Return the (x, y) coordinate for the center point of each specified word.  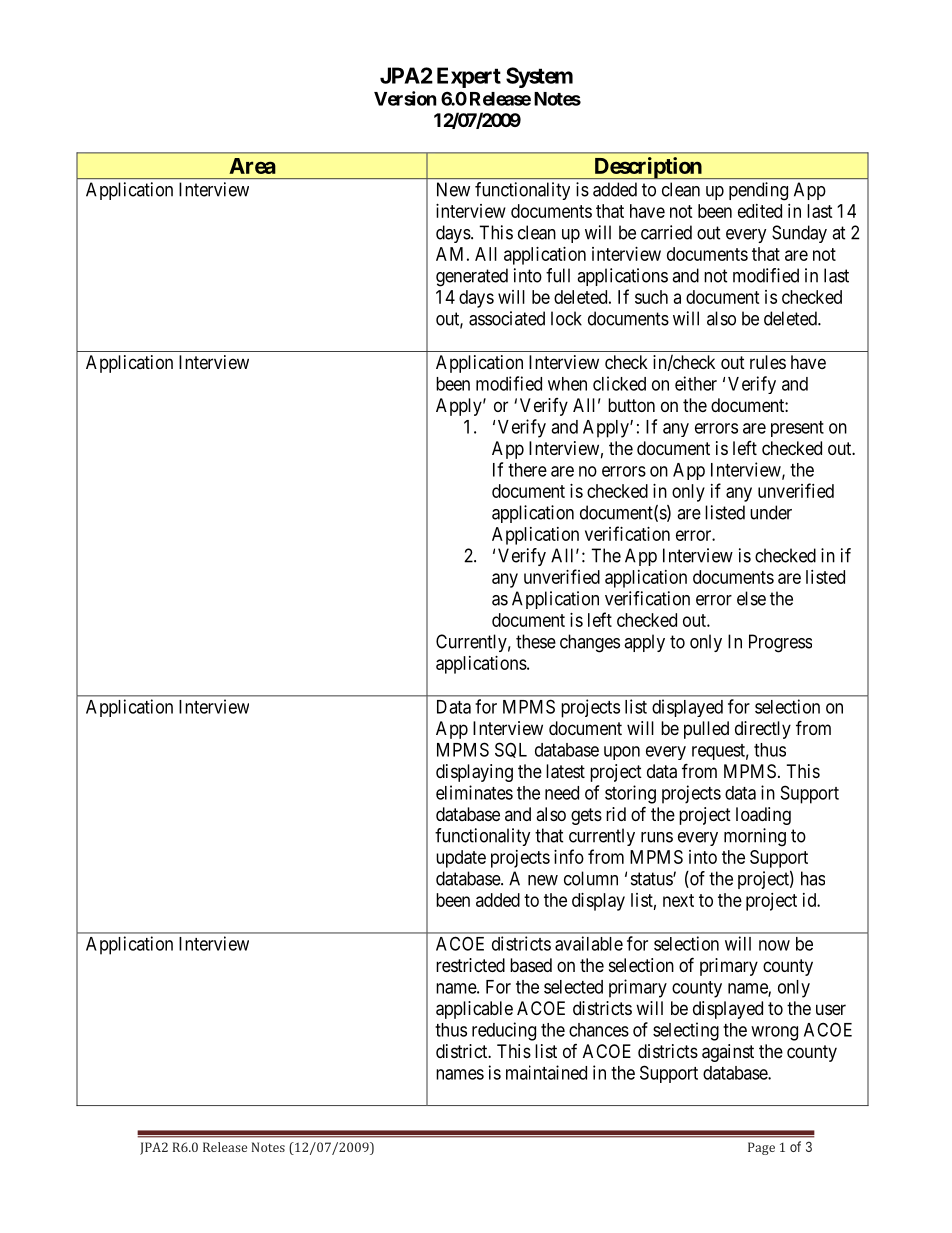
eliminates (474, 792)
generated (472, 277)
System (539, 77)
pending (758, 191)
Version (405, 98)
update (461, 859)
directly (763, 730)
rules (768, 362)
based (531, 965)
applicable (474, 1010)
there (527, 470)
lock (566, 318)
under (771, 512)
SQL (511, 750)
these (536, 641)
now (774, 945)
